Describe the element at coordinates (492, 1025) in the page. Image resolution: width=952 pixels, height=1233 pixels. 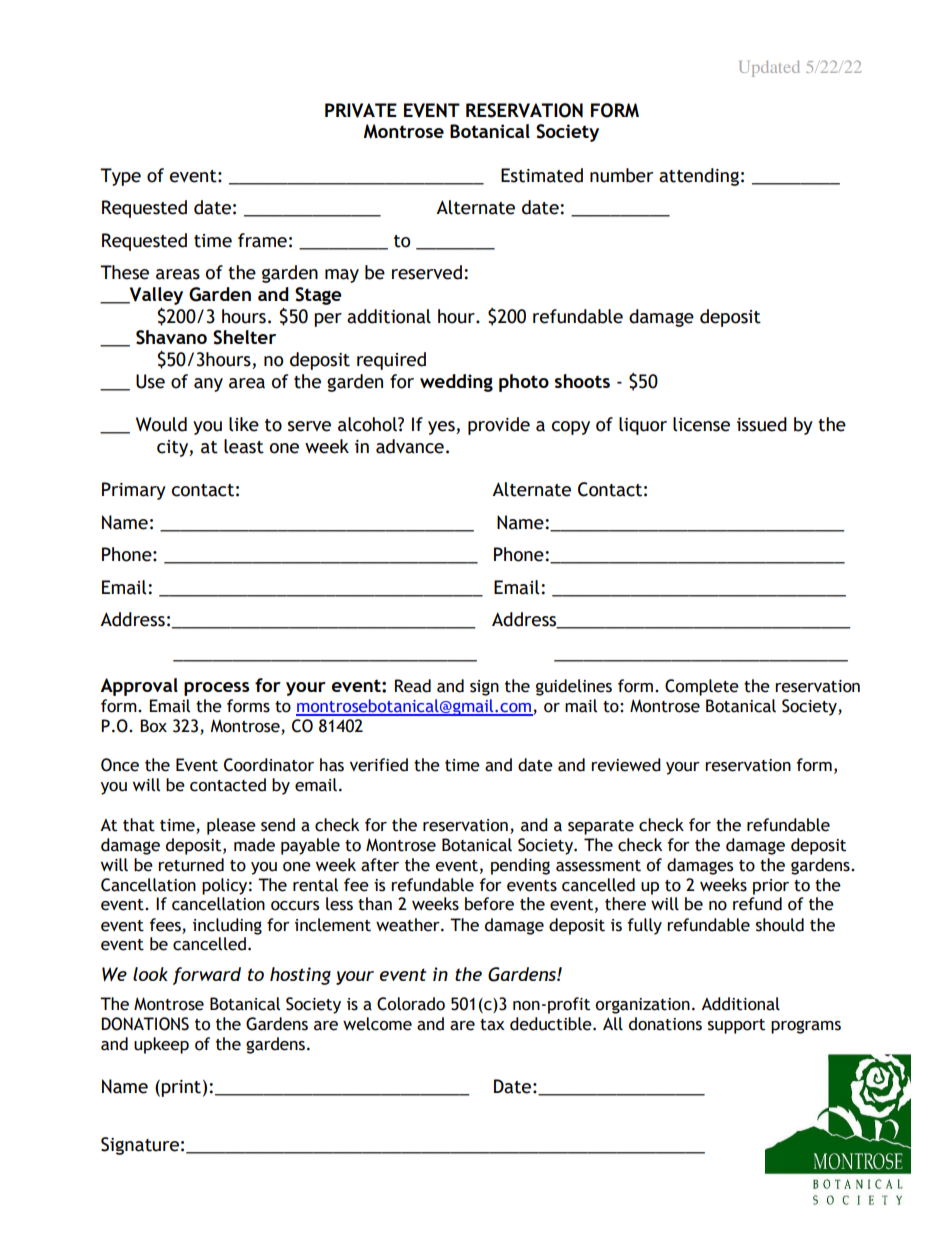
I see `tax` at that location.
